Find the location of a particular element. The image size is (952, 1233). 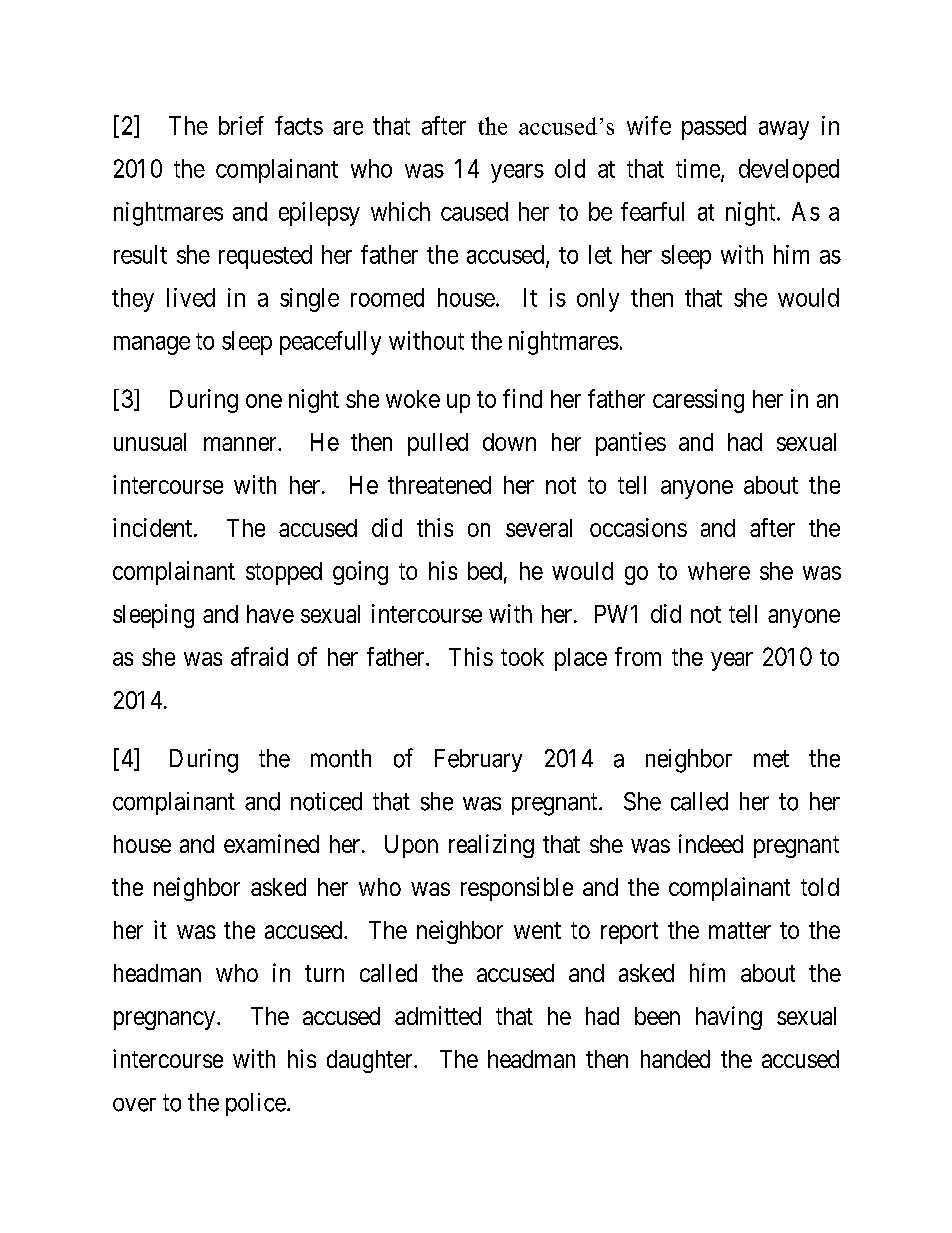

admitted is located at coordinates (438, 1015).
